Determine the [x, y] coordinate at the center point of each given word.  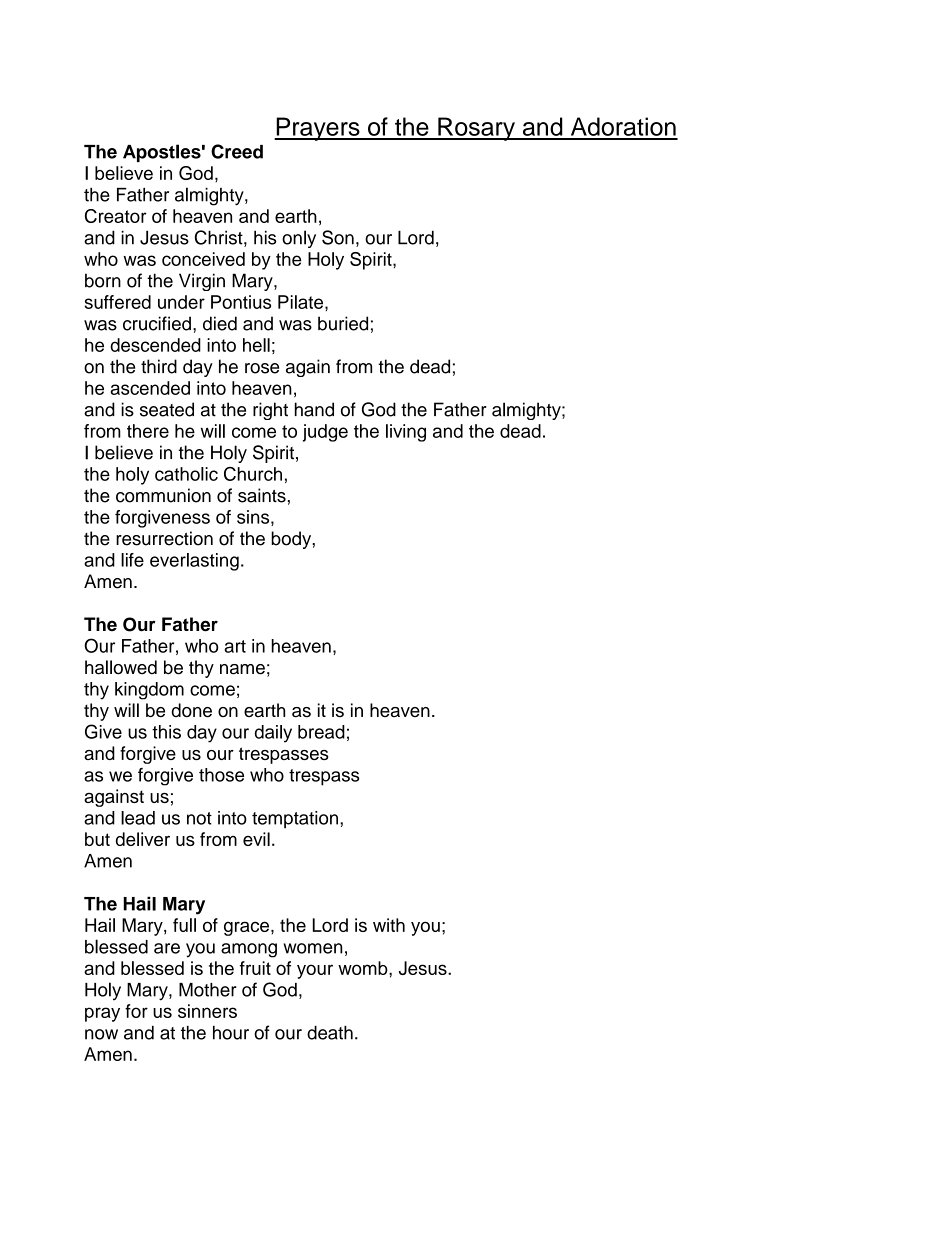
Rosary [476, 129]
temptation [296, 820]
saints [262, 495]
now [101, 1034]
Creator [116, 216]
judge [325, 433]
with [389, 925]
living [406, 433]
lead [138, 818]
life [132, 560]
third [159, 366]
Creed [237, 151]
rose [262, 368]
